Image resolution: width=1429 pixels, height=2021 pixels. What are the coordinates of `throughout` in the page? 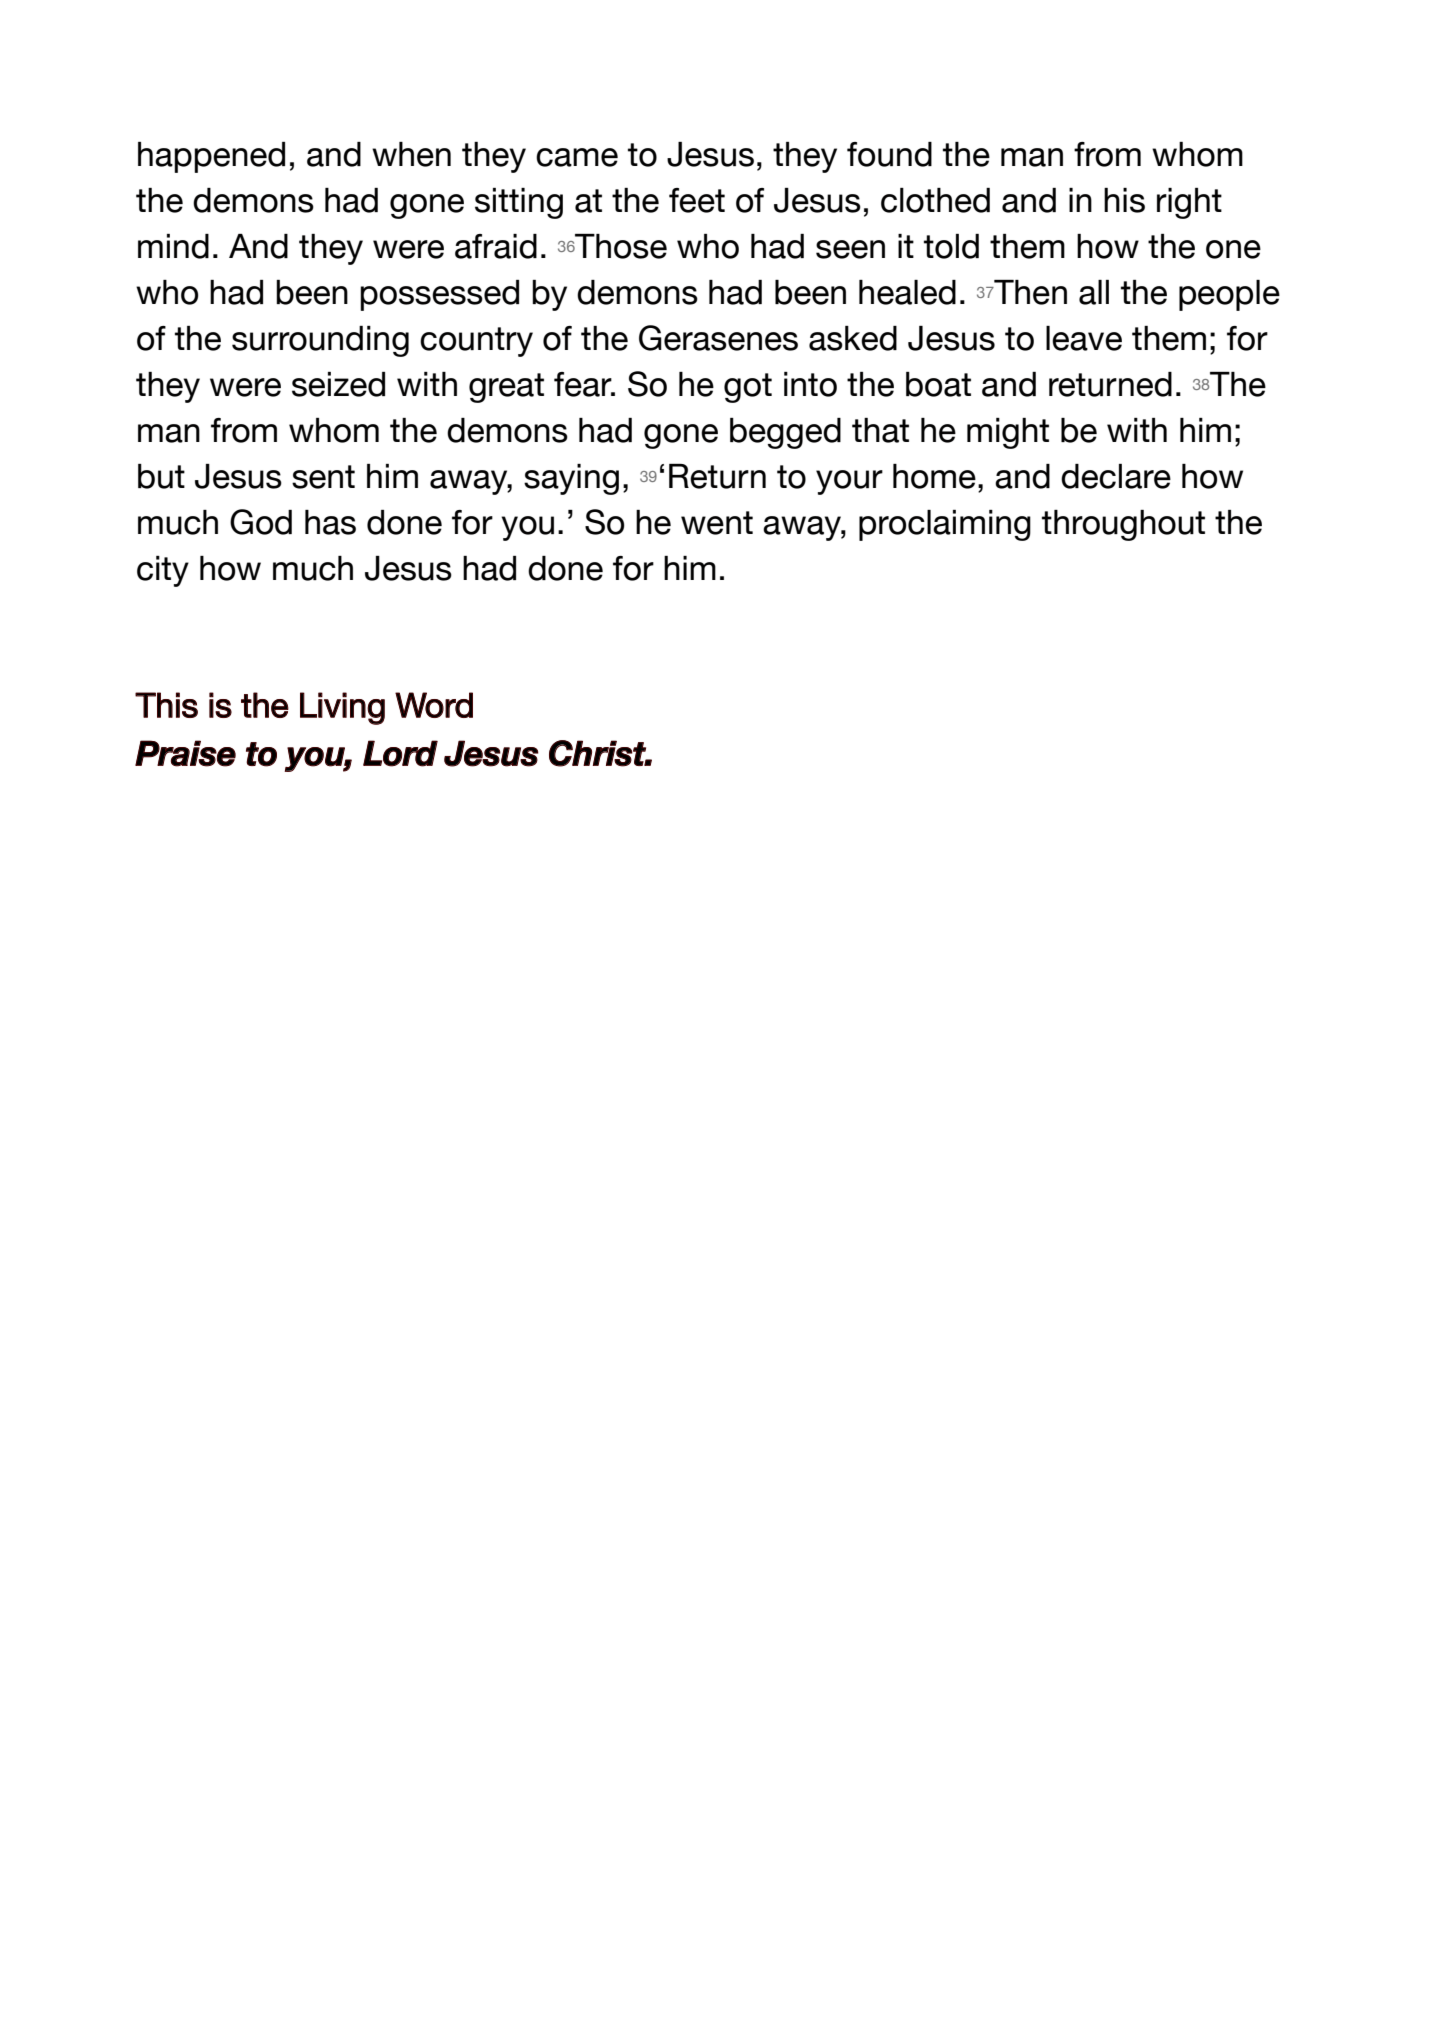 It's located at (1123, 525).
